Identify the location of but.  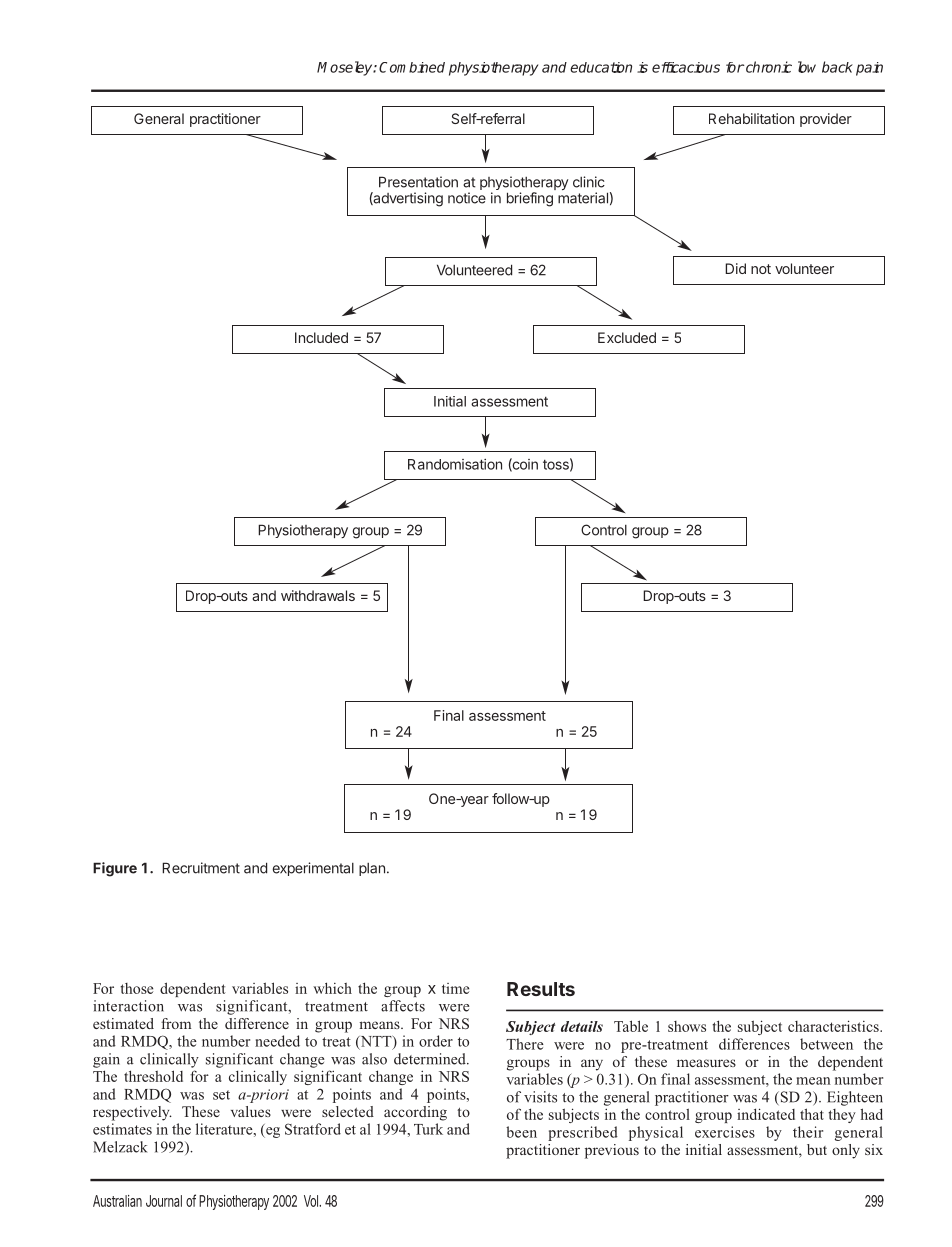
(817, 1149).
